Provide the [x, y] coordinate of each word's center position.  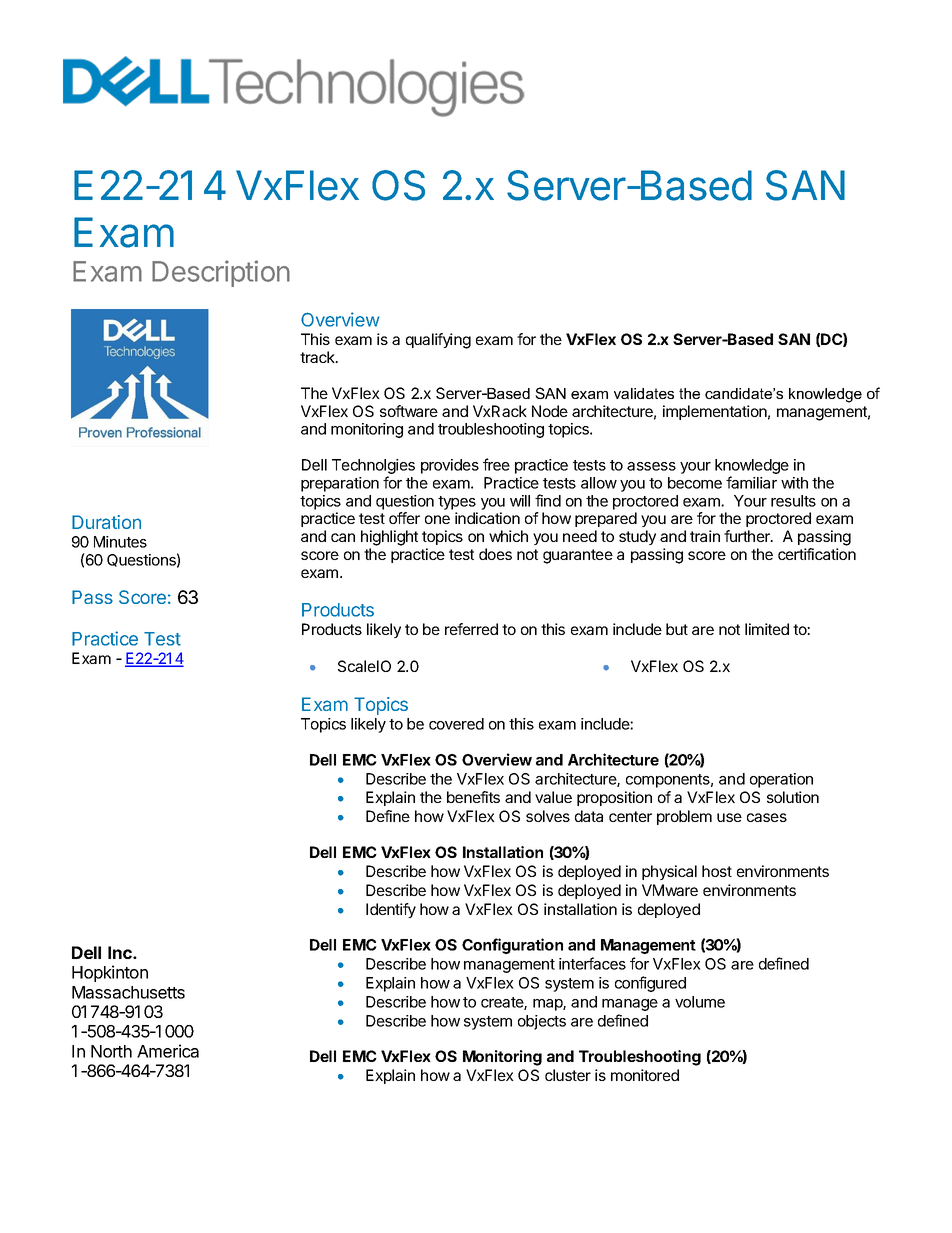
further [748, 536]
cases [767, 817]
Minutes [120, 542]
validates [644, 393]
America [168, 1051]
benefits [473, 797]
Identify [391, 910]
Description [221, 273]
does [495, 554]
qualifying [438, 341]
